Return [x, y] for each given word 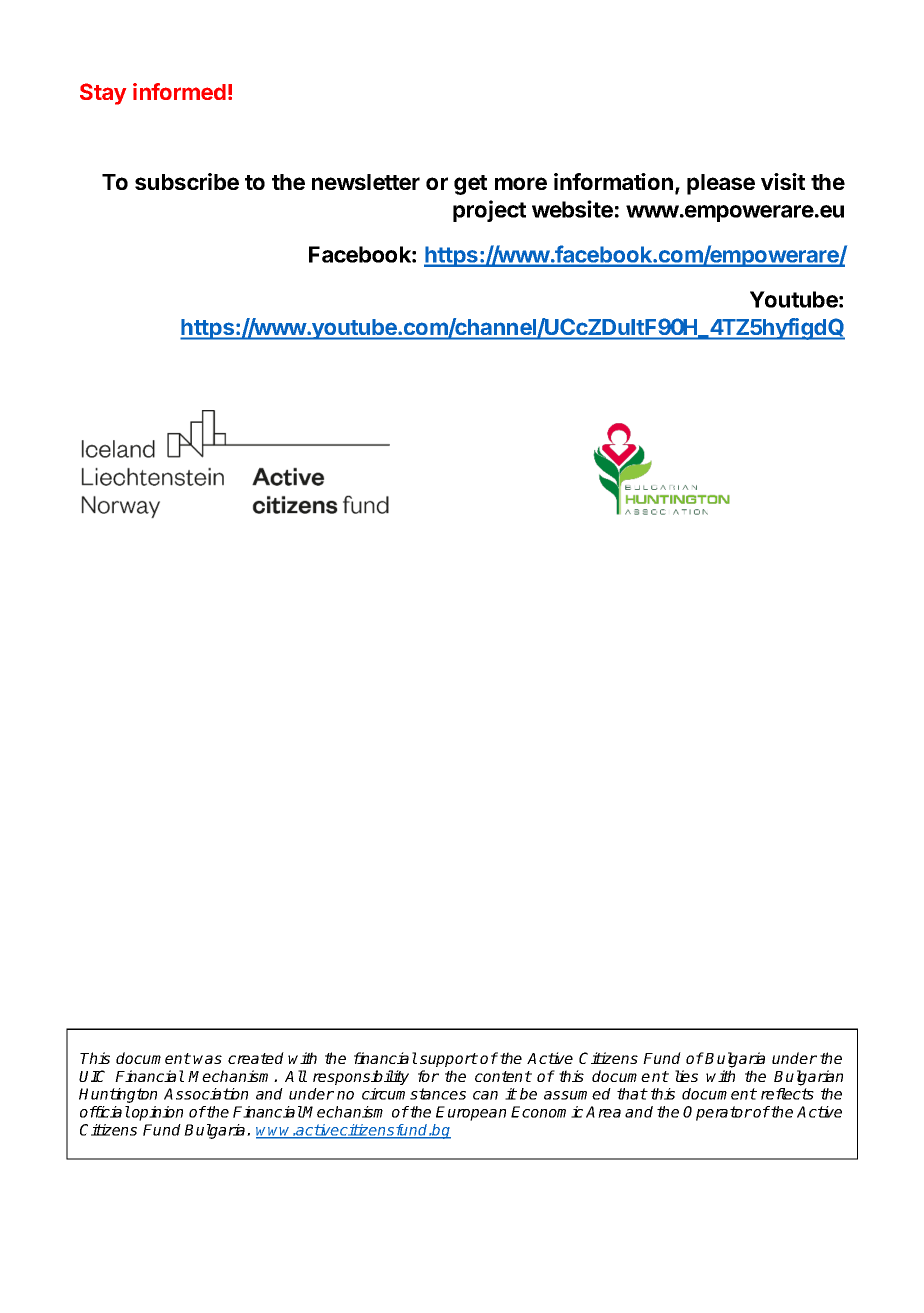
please [721, 184]
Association [206, 1094]
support [449, 1060]
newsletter [366, 182]
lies [686, 1076]
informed [179, 91]
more [521, 183]
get [470, 185]
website [572, 209]
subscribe [187, 181]
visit [783, 181]
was [207, 1059]
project [489, 211]
